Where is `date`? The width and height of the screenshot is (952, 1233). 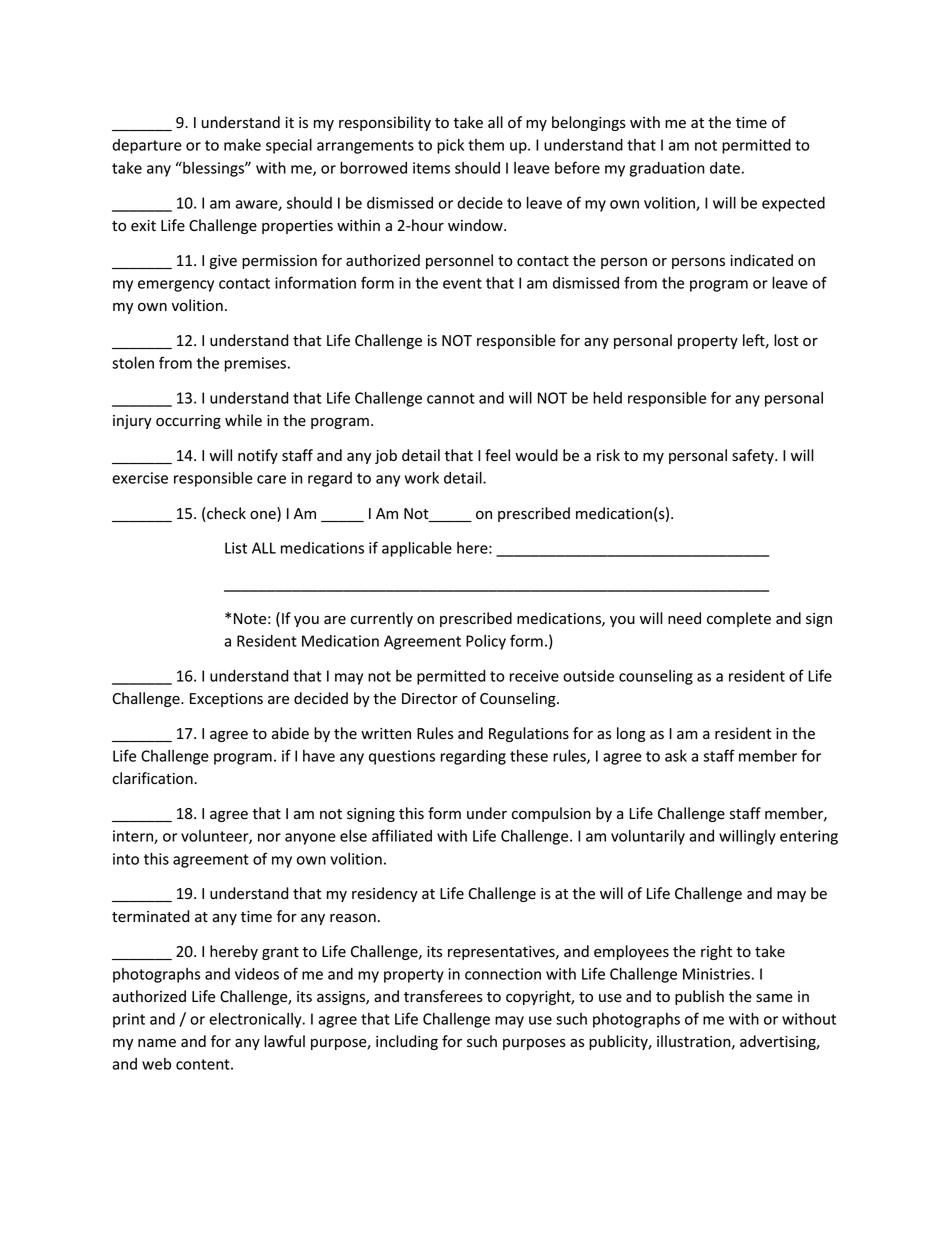
date is located at coordinates (725, 168).
